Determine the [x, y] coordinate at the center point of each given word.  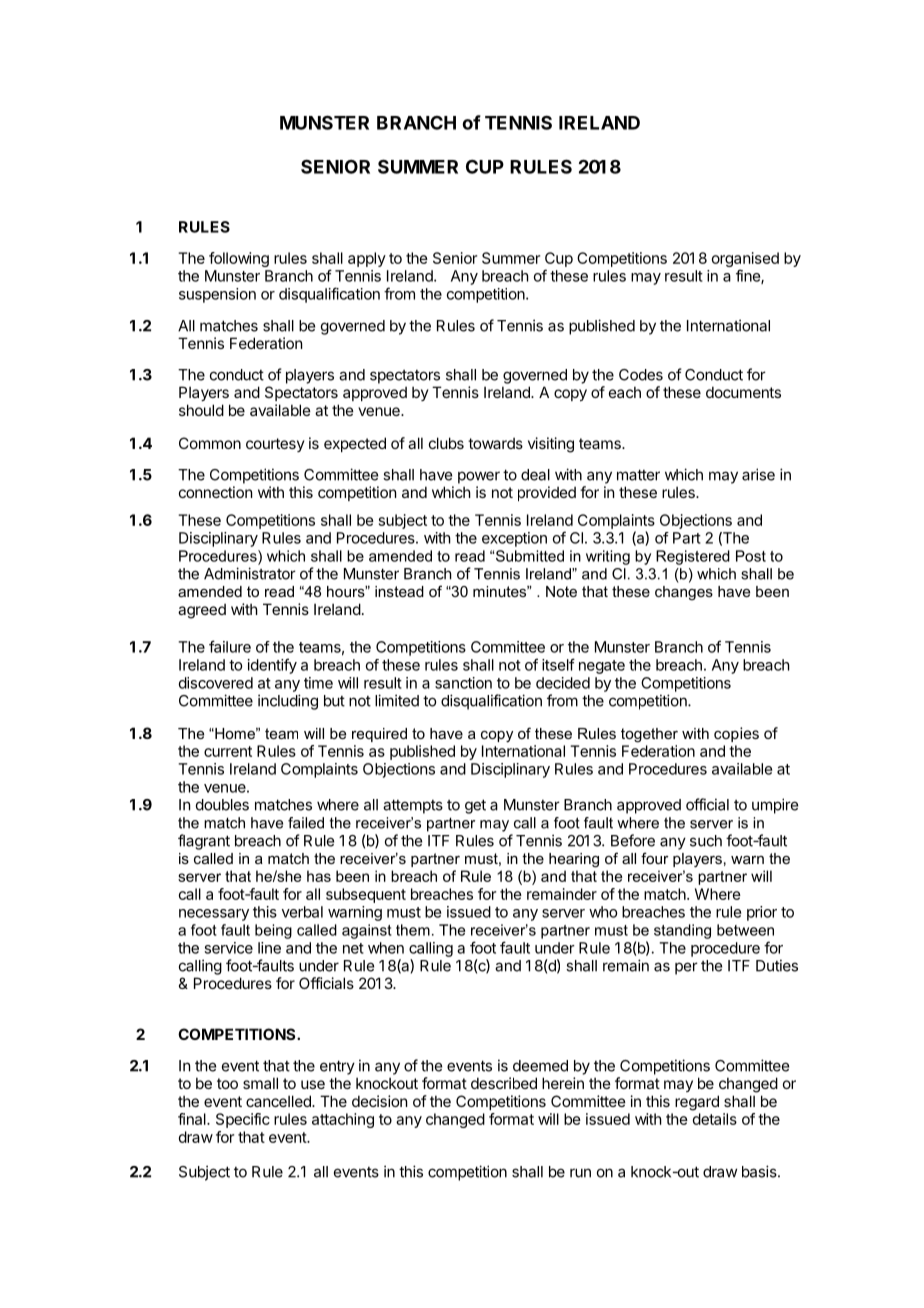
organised [745, 261]
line [269, 948]
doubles [222, 805]
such [706, 841]
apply [367, 259]
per [686, 968]
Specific [243, 1120]
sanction [463, 683]
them [413, 930]
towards [495, 443]
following [239, 259]
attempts [413, 806]
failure [230, 646]
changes [684, 593]
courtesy [275, 445]
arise [758, 474]
